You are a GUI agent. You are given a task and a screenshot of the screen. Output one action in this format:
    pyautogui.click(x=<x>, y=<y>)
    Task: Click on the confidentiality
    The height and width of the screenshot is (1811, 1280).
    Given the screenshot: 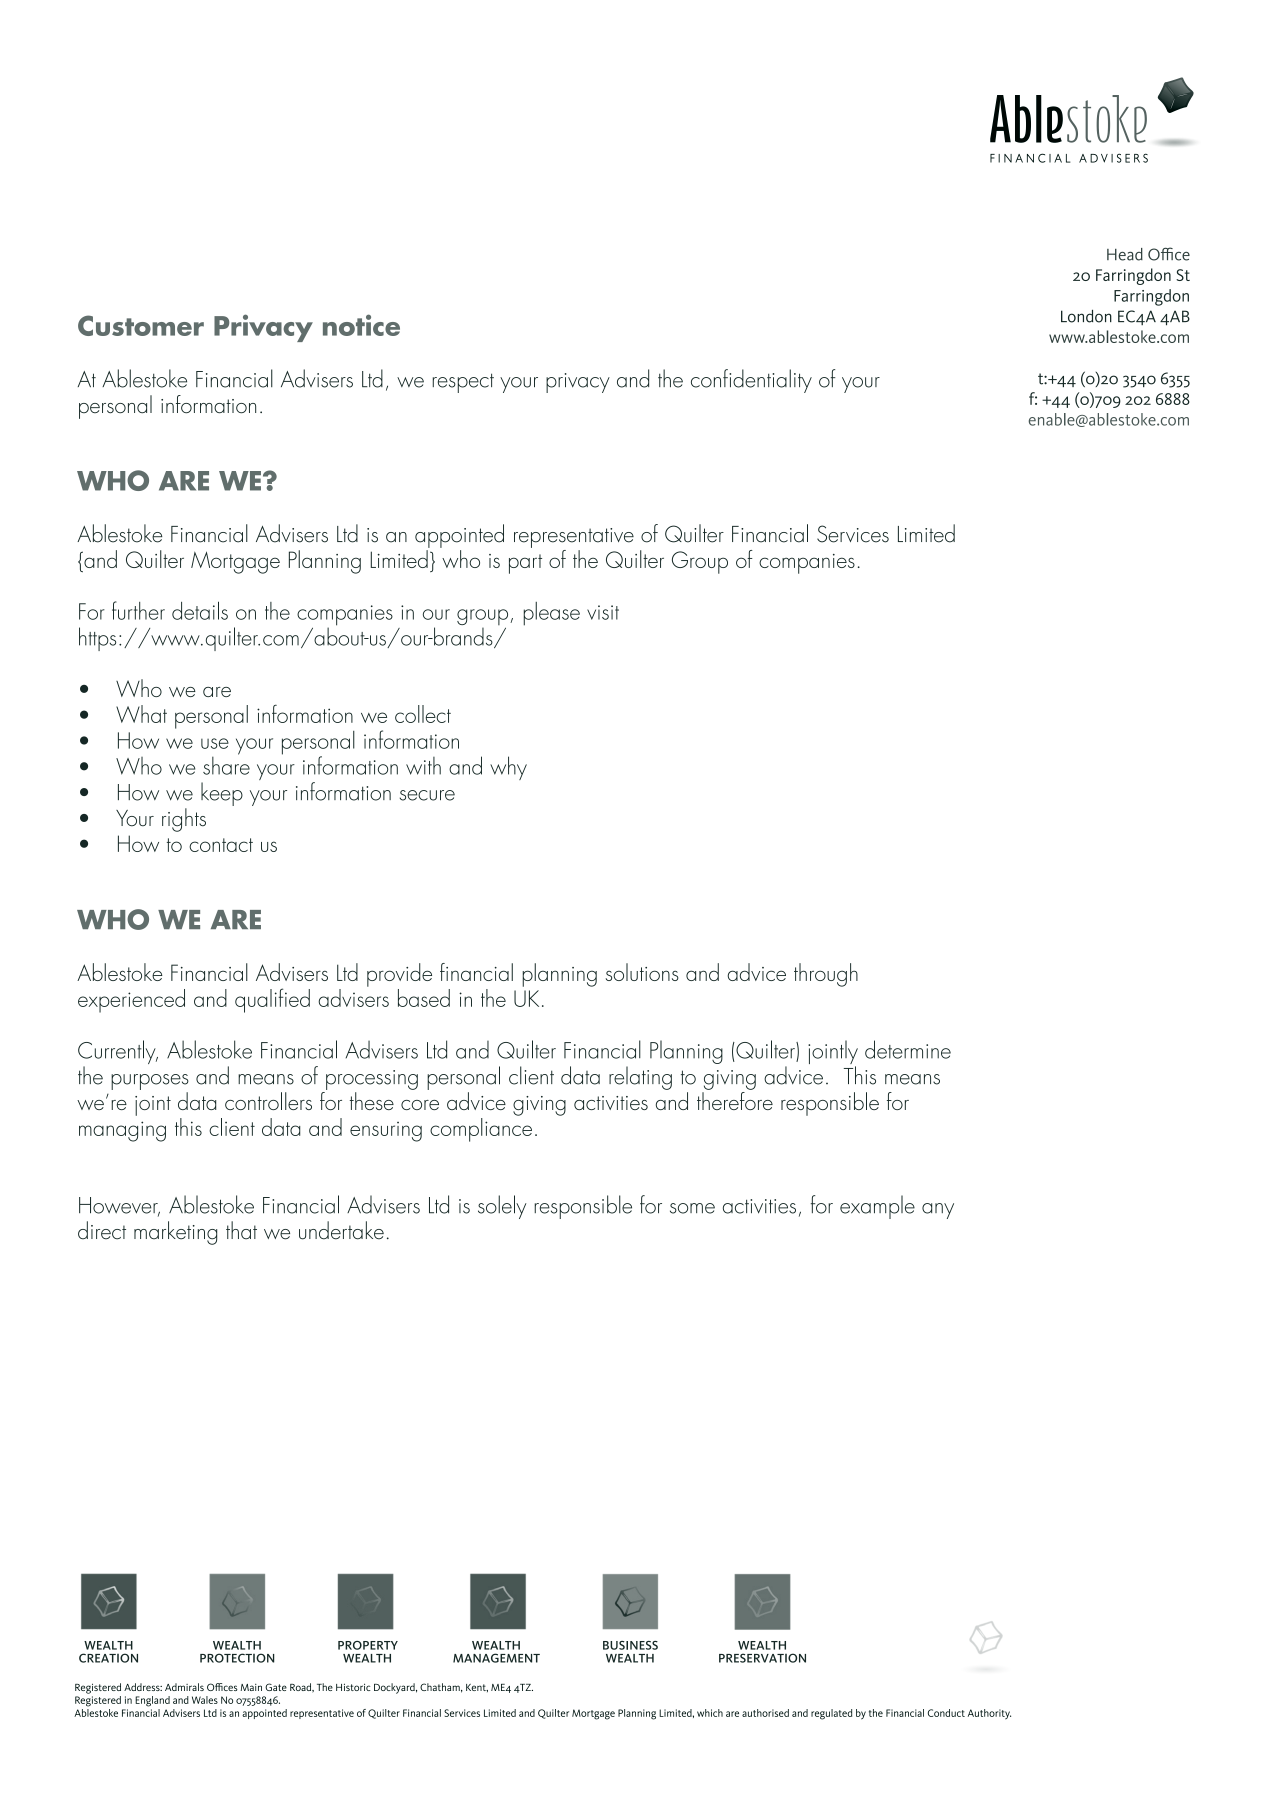 What is the action you would take?
    pyautogui.click(x=751, y=381)
